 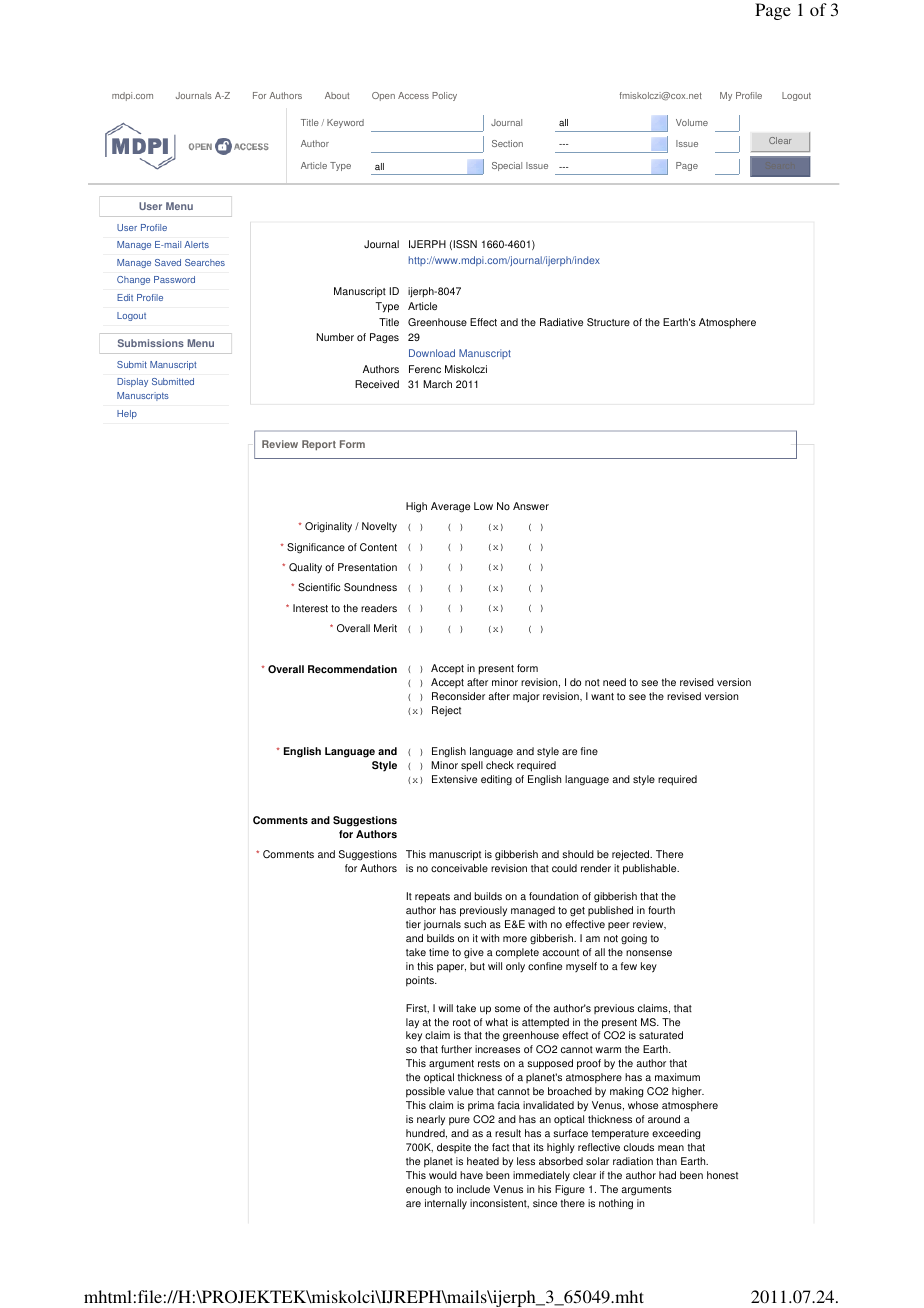 I want to click on Alerts, so click(x=196, y=244).
